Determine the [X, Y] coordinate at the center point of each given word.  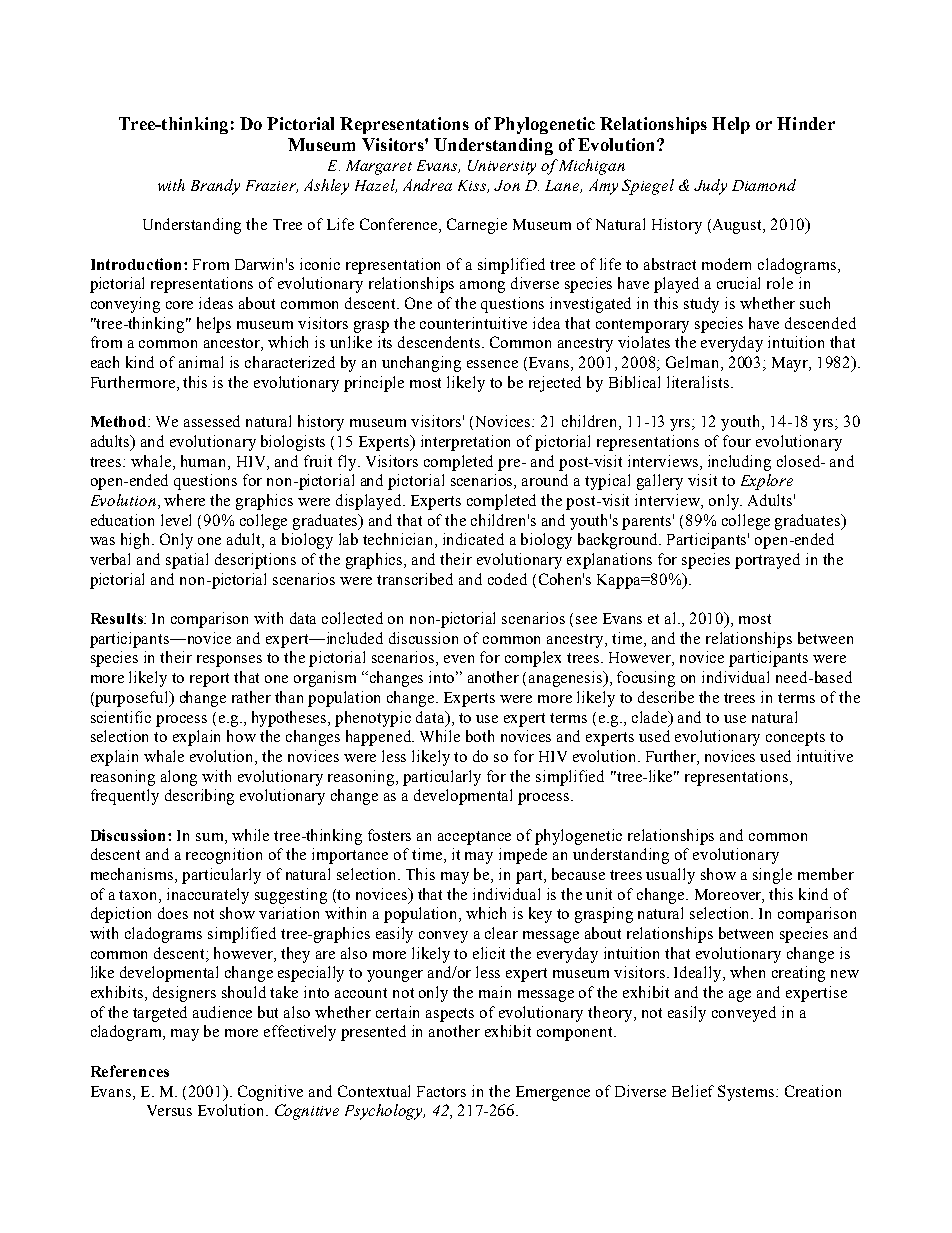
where [184, 500]
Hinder [806, 123]
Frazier [272, 186]
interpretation [465, 443]
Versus [169, 1110]
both [480, 736]
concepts [795, 739]
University [502, 167]
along [179, 778]
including [739, 463]
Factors [441, 1091]
